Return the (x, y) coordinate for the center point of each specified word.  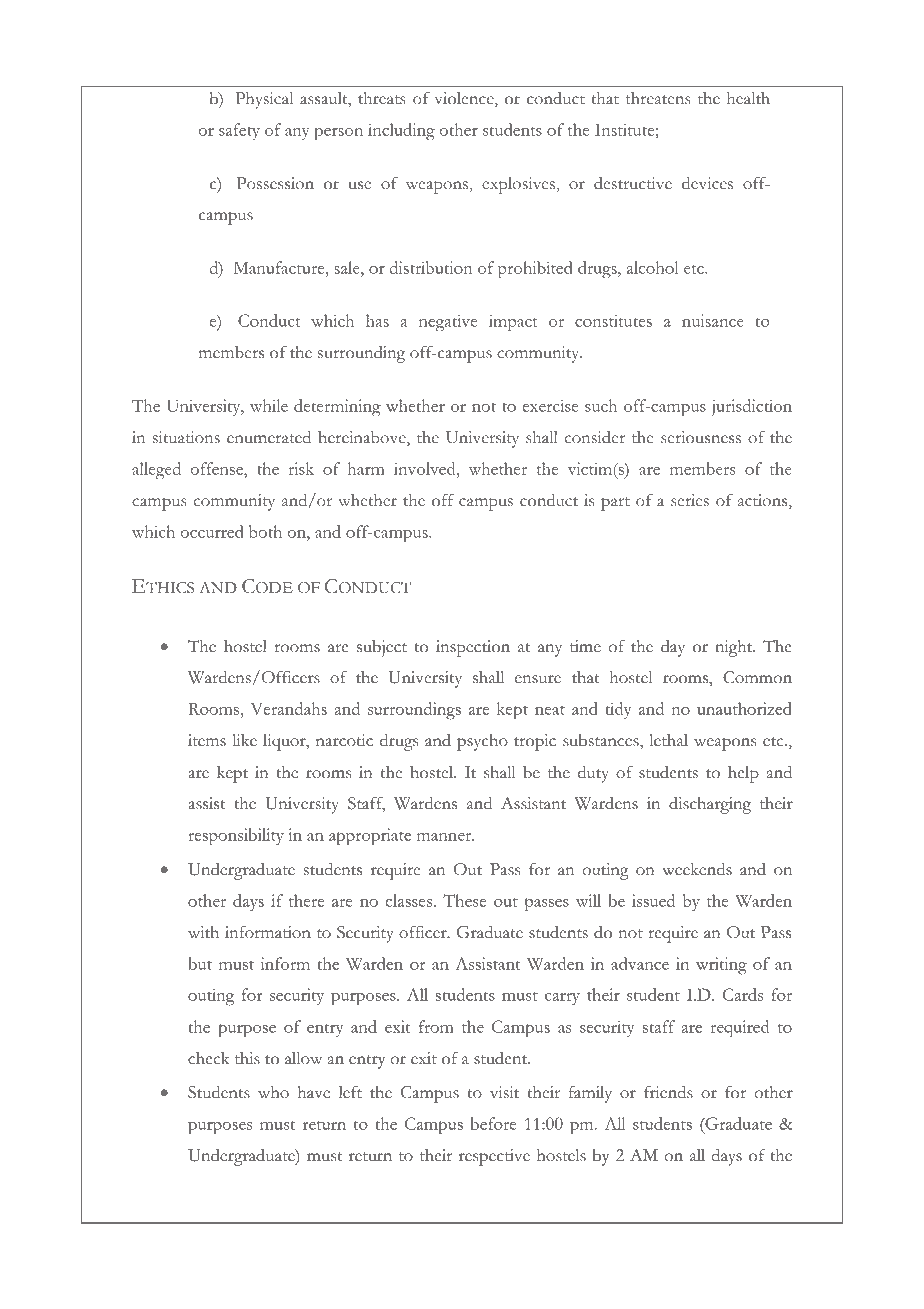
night (735, 648)
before (494, 1123)
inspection (473, 648)
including (401, 132)
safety (239, 131)
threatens (658, 98)
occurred (212, 531)
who (273, 1092)
